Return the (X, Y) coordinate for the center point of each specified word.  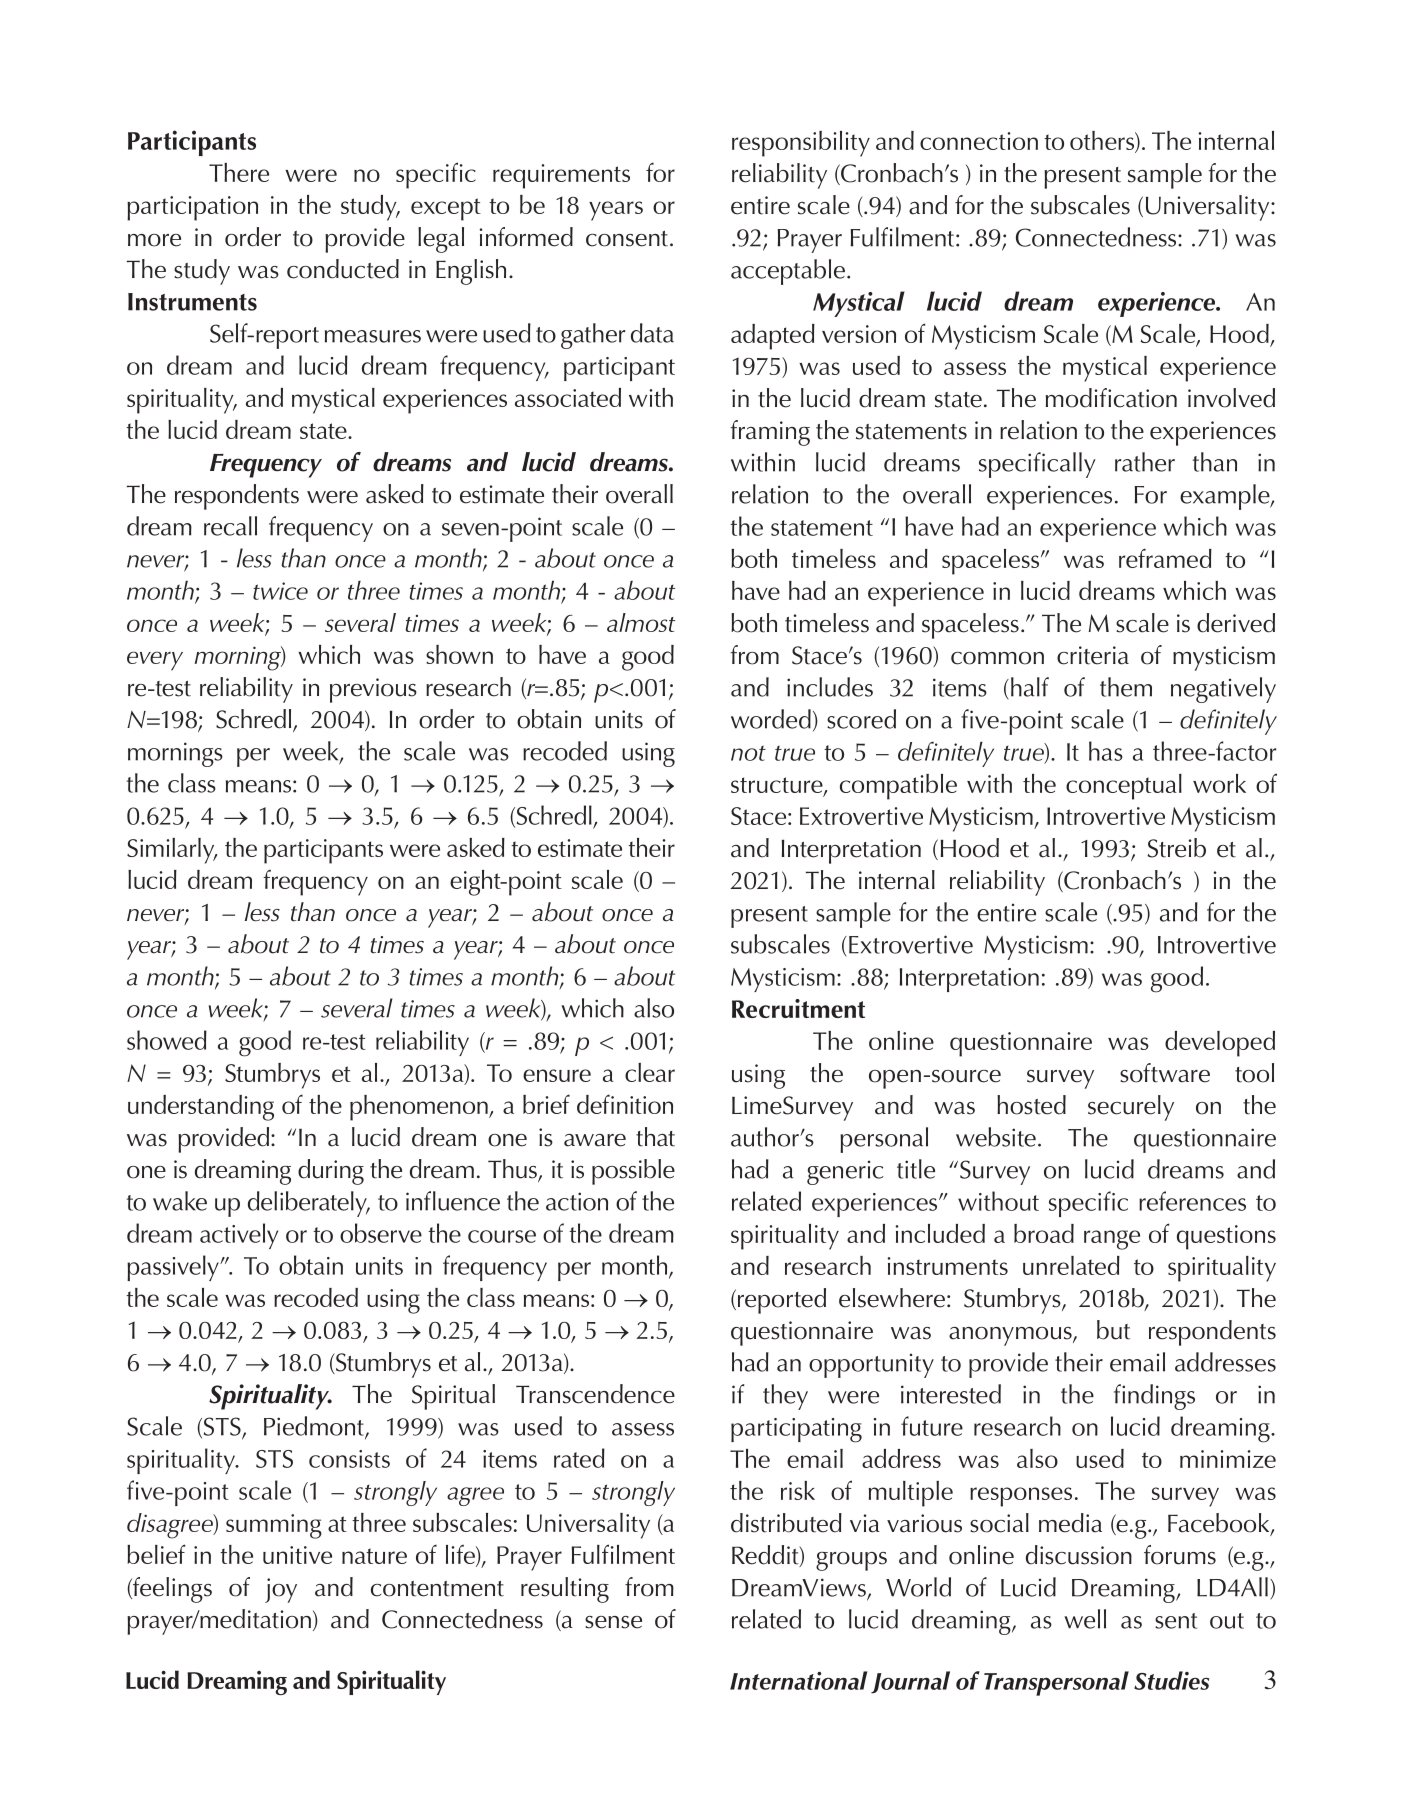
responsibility (801, 144)
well (1085, 1619)
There (239, 172)
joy (281, 1590)
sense (613, 1622)
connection (979, 141)
